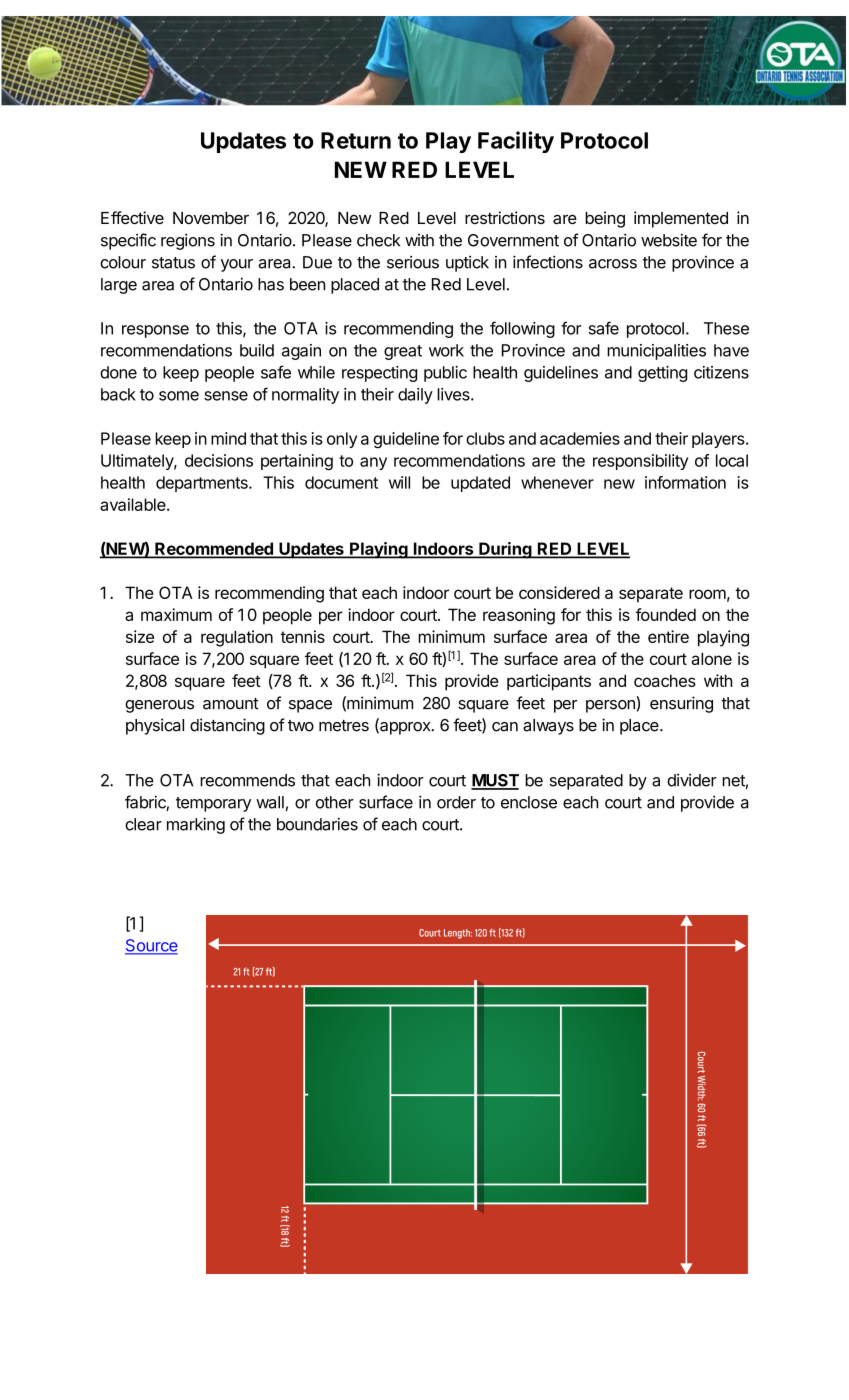  I want to click on boundaries, so click(317, 824).
